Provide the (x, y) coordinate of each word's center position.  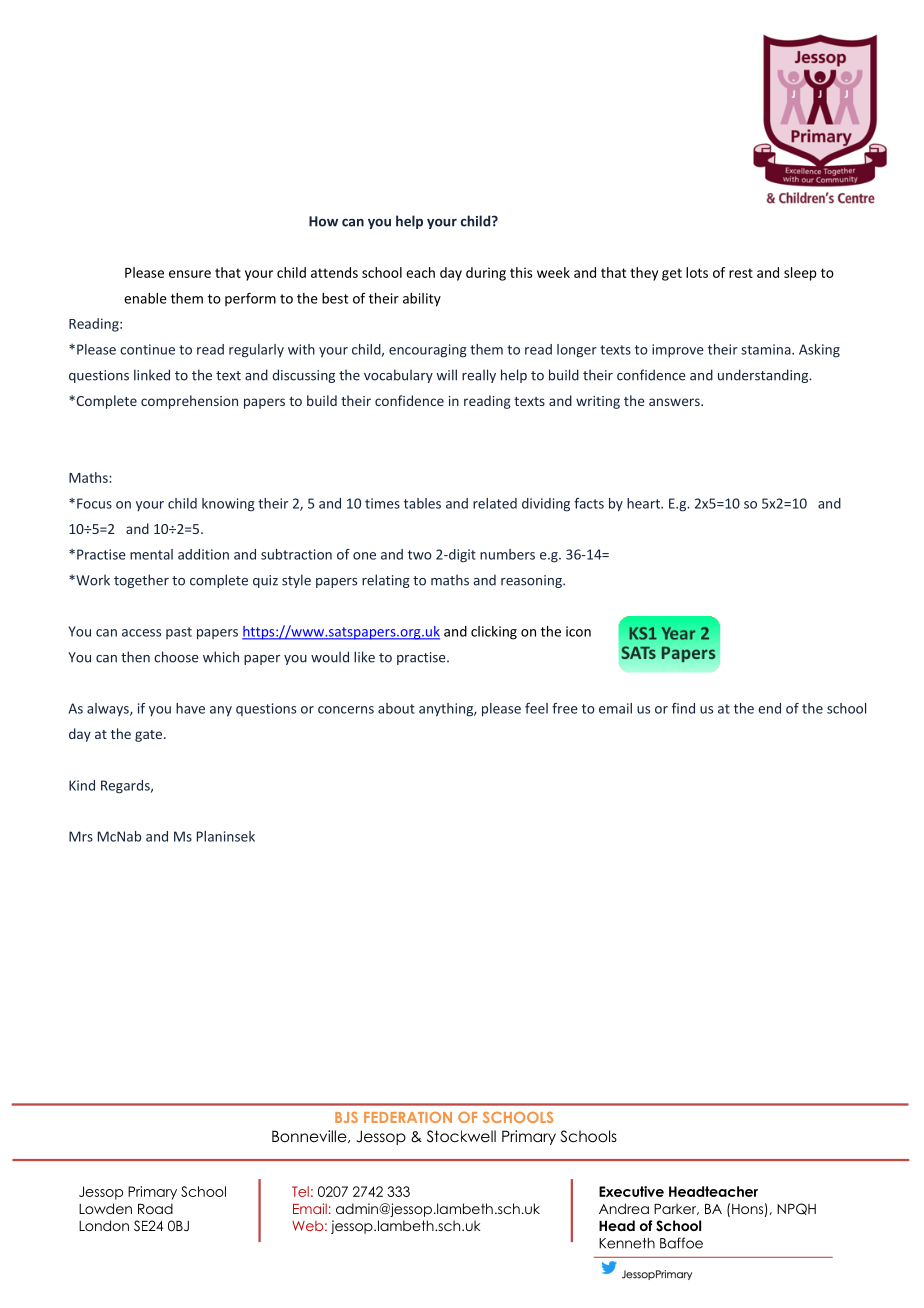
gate (150, 736)
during (486, 274)
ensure (190, 274)
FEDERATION (408, 1117)
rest (741, 273)
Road (155, 1208)
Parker (676, 1209)
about (396, 708)
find (683, 708)
